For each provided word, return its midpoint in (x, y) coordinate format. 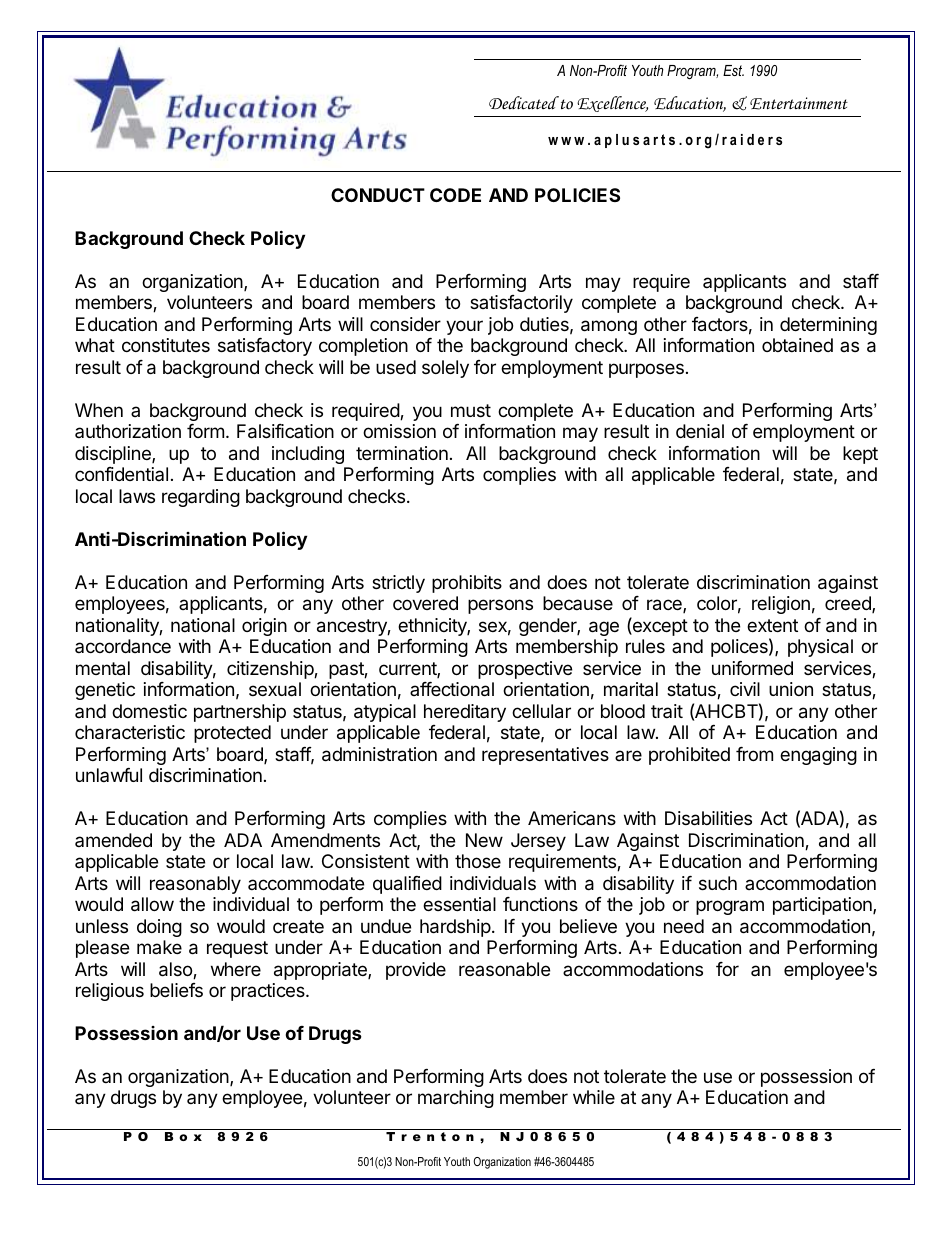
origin (264, 627)
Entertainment (799, 103)
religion (781, 605)
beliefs (176, 990)
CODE (455, 195)
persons (500, 606)
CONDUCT (378, 195)
